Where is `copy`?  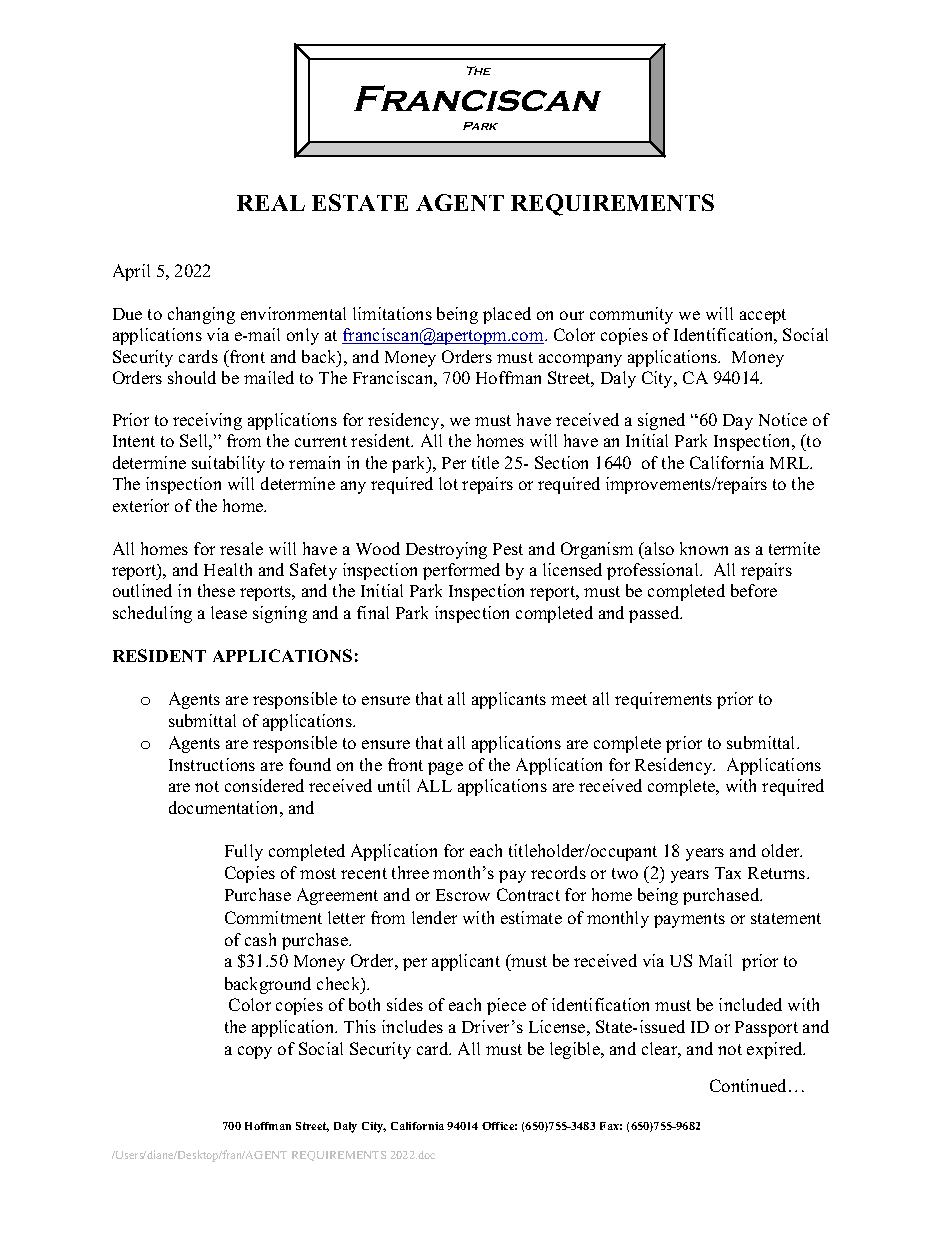 copy is located at coordinates (255, 1052).
